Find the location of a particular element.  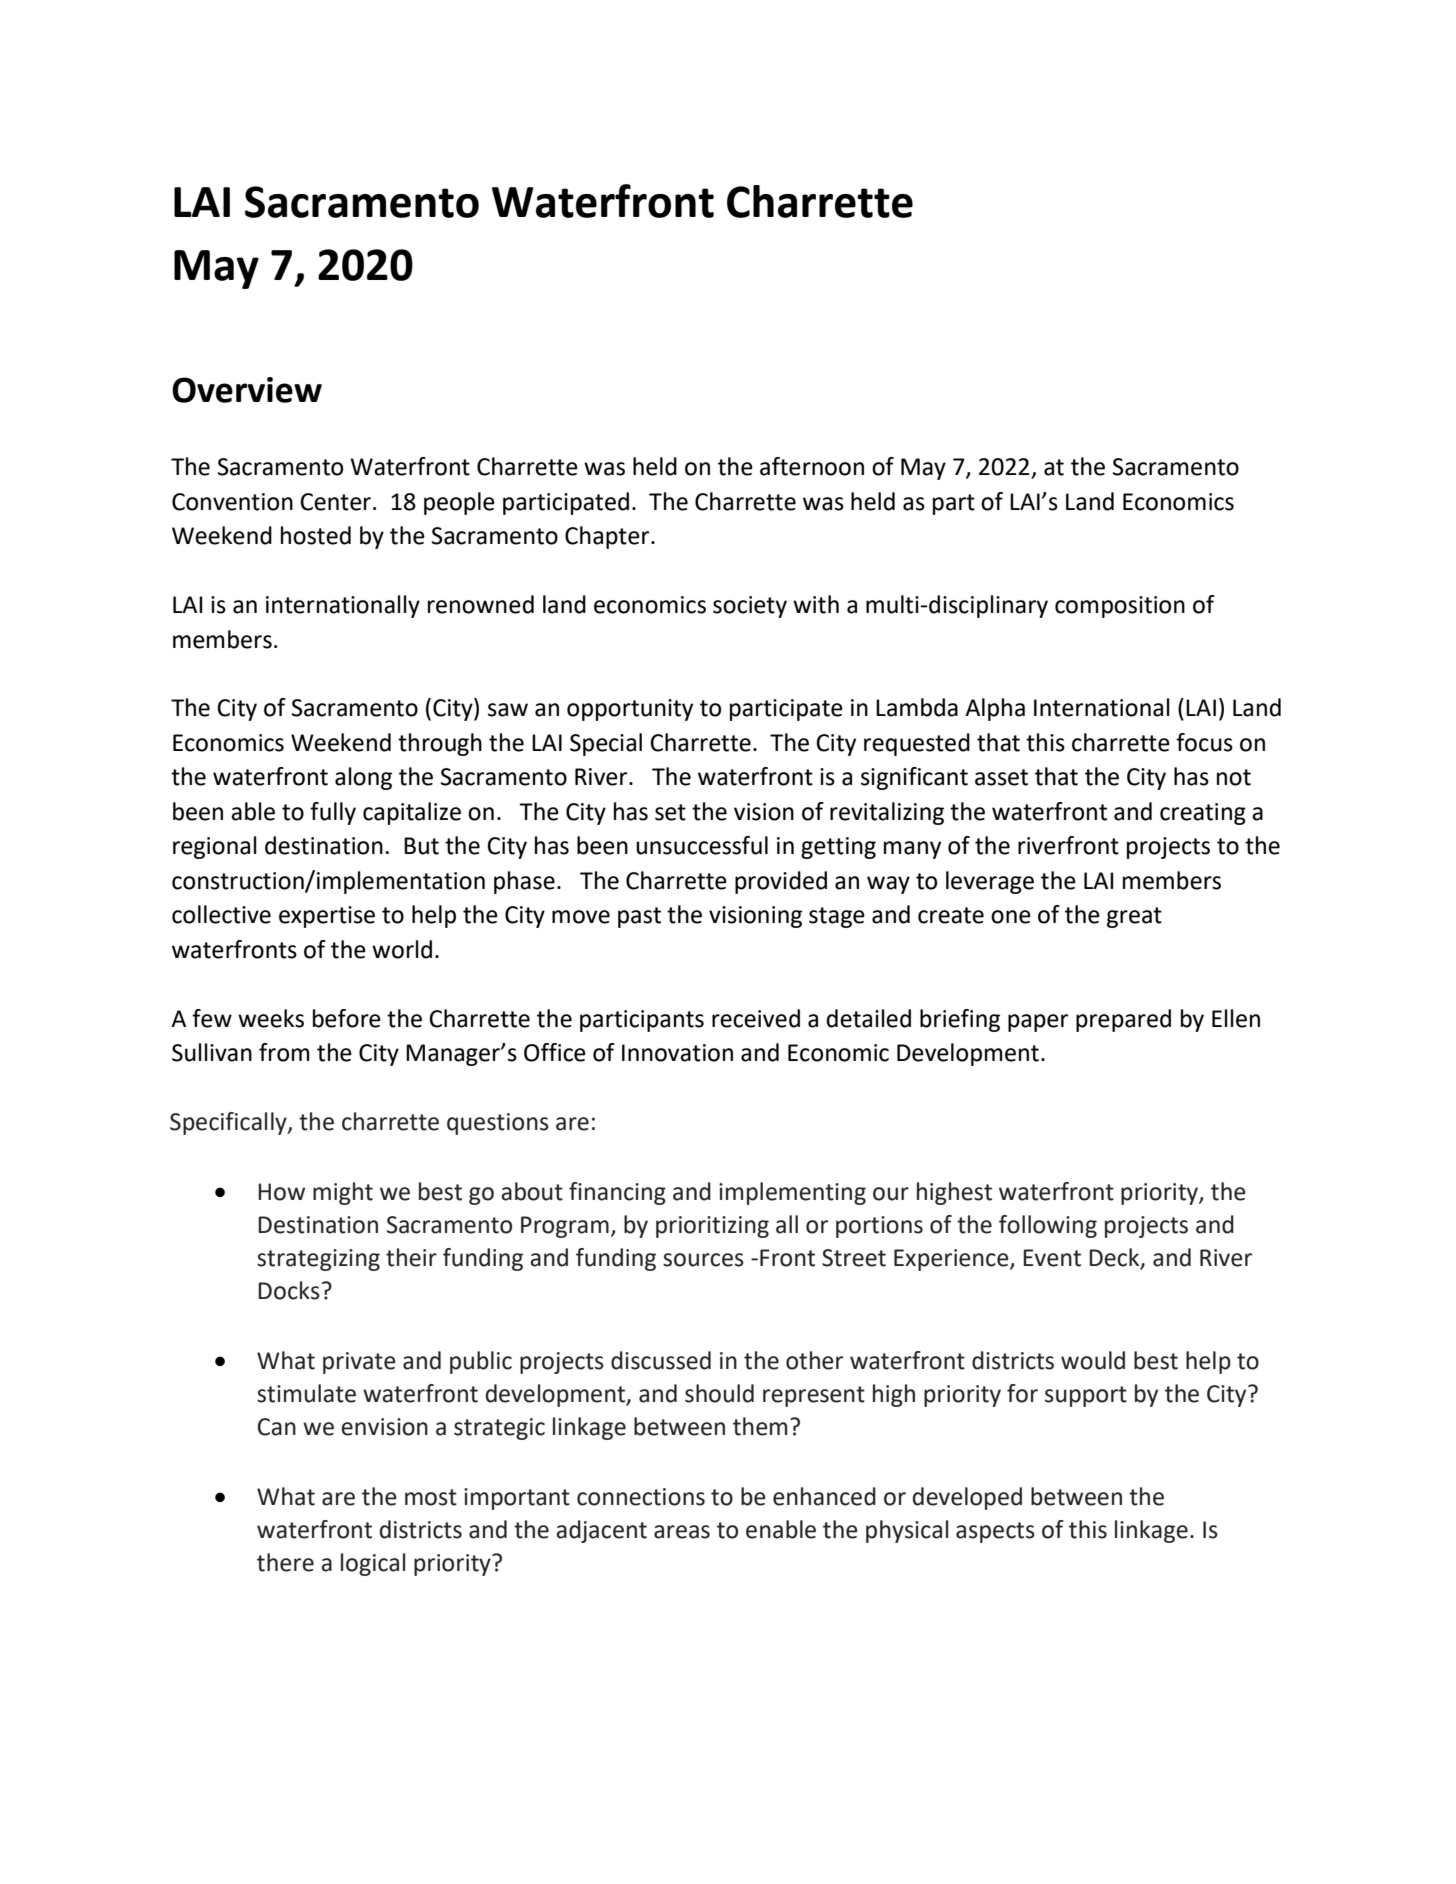

logical is located at coordinates (373, 1564).
